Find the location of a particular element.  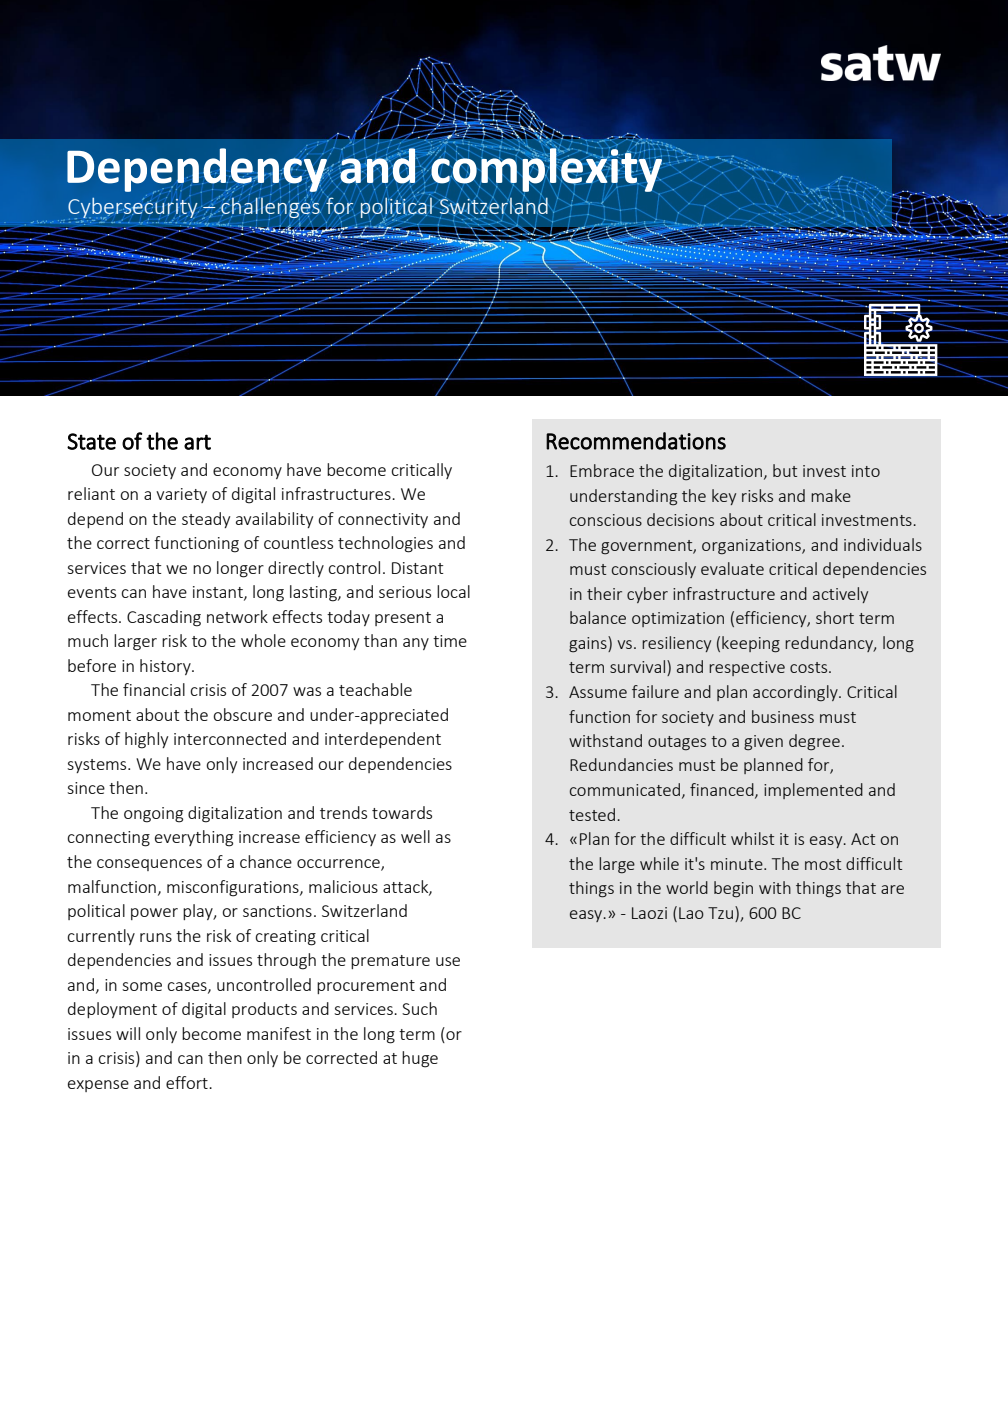

Recommendations is located at coordinates (636, 441).
